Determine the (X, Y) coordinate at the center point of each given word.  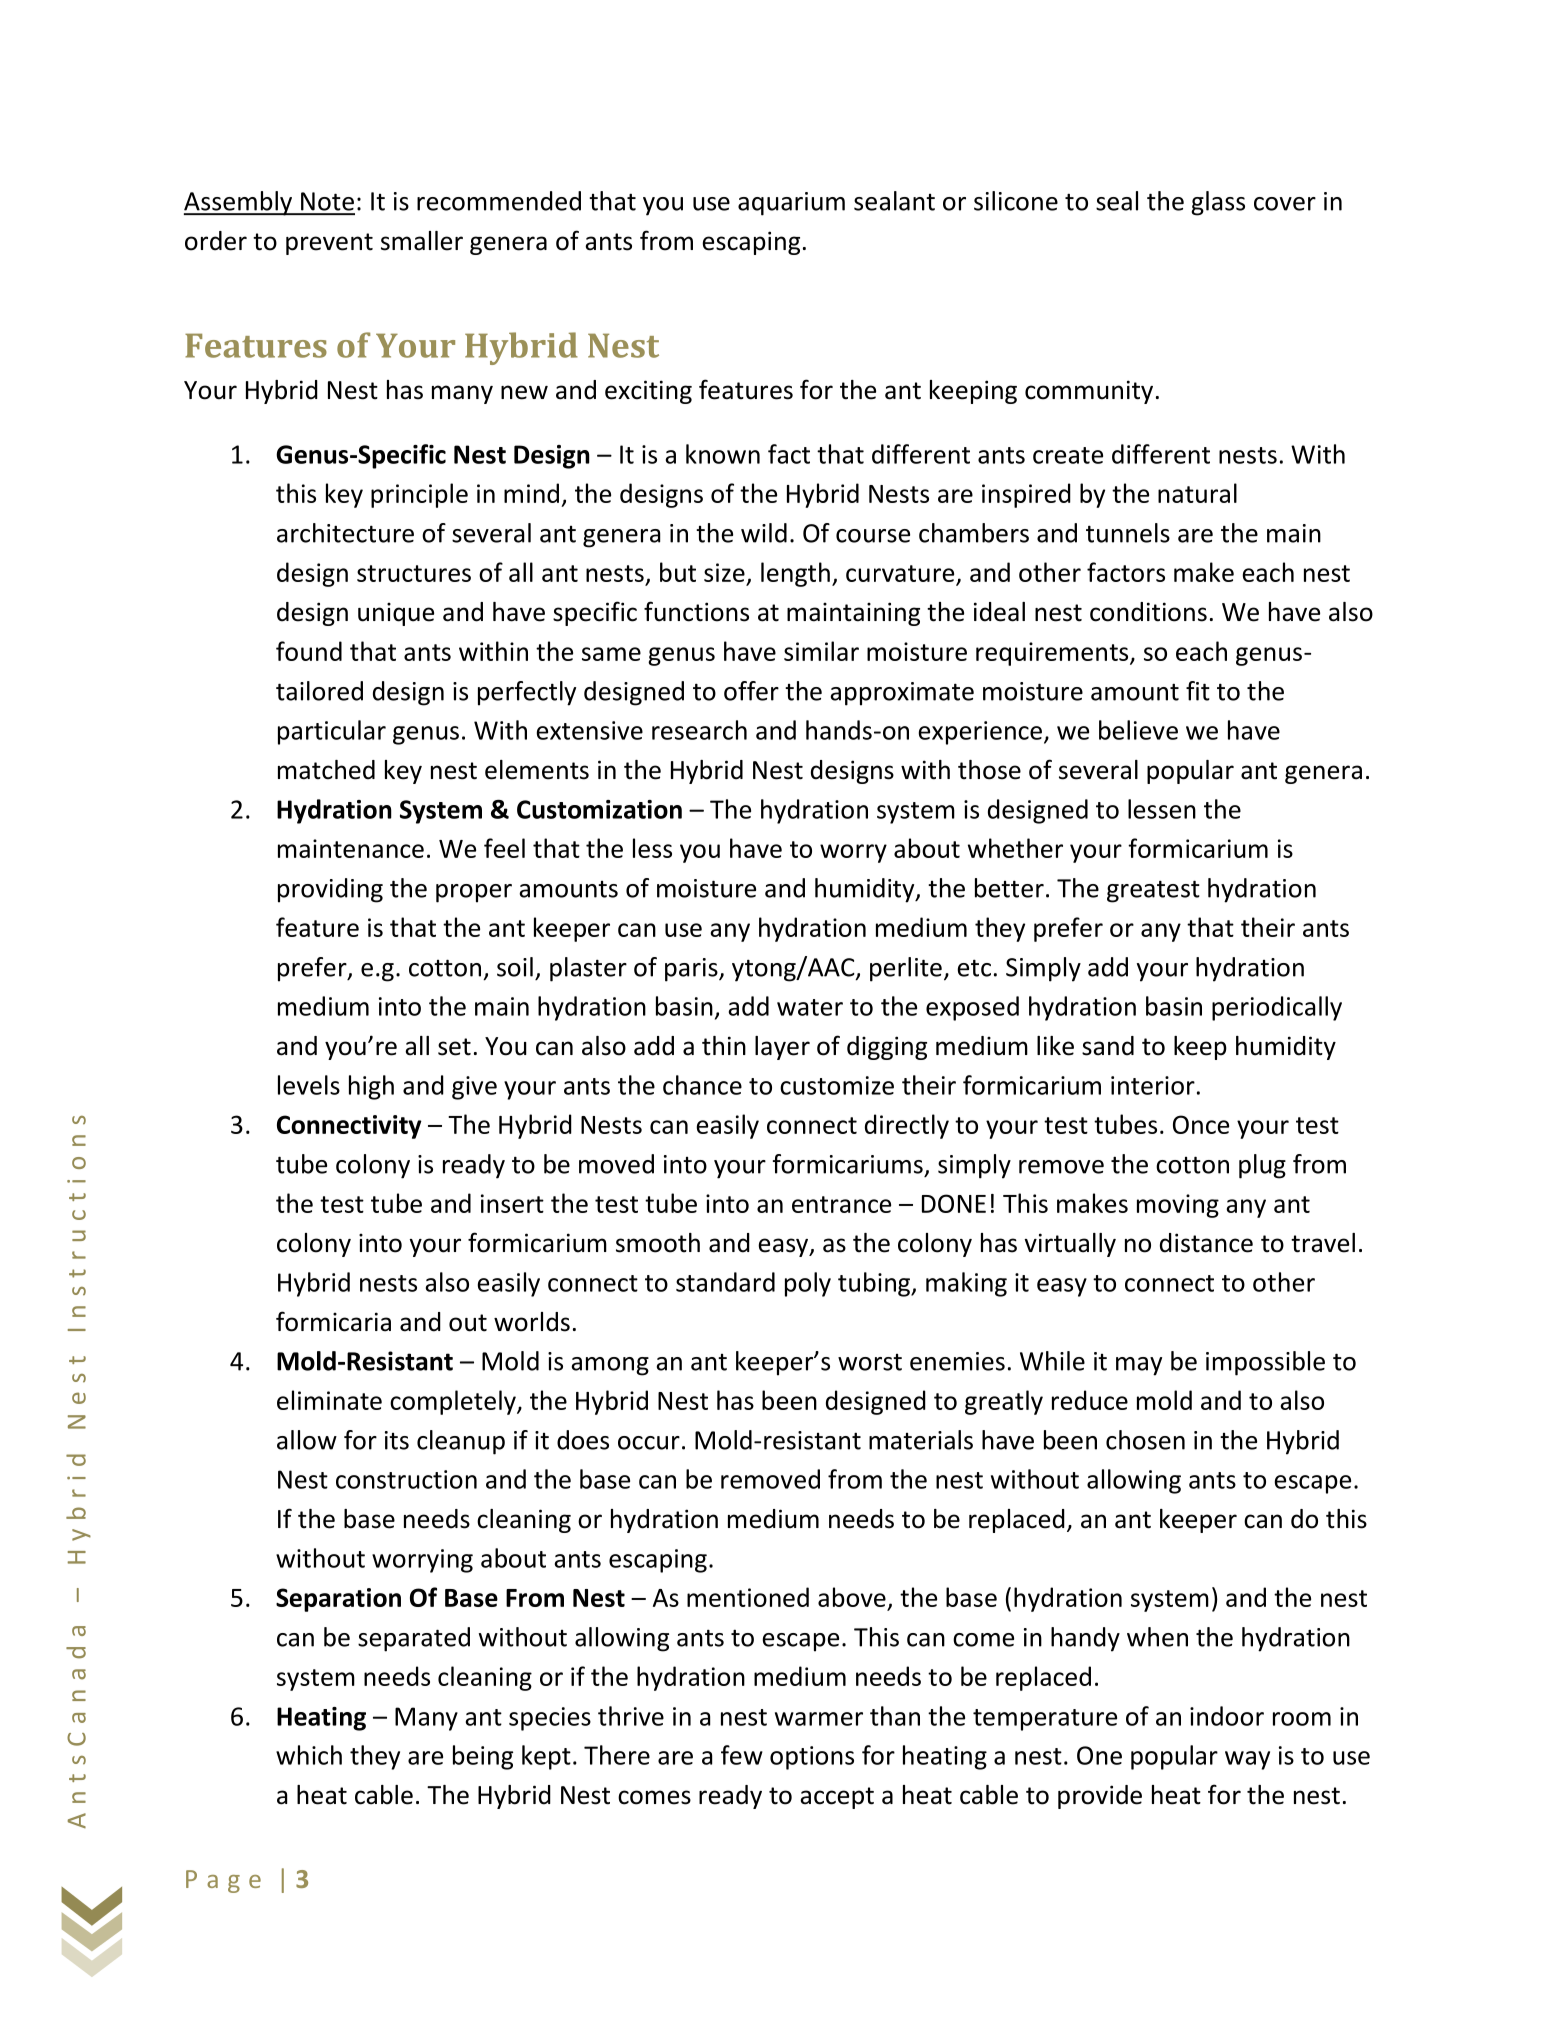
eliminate (329, 1400)
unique (396, 614)
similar (821, 651)
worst (870, 1362)
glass (1218, 203)
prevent (329, 244)
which (309, 1755)
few (742, 1755)
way (1247, 1760)
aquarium (791, 204)
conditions (1148, 612)
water (810, 1007)
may (1139, 1366)
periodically (1277, 1008)
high (371, 1087)
